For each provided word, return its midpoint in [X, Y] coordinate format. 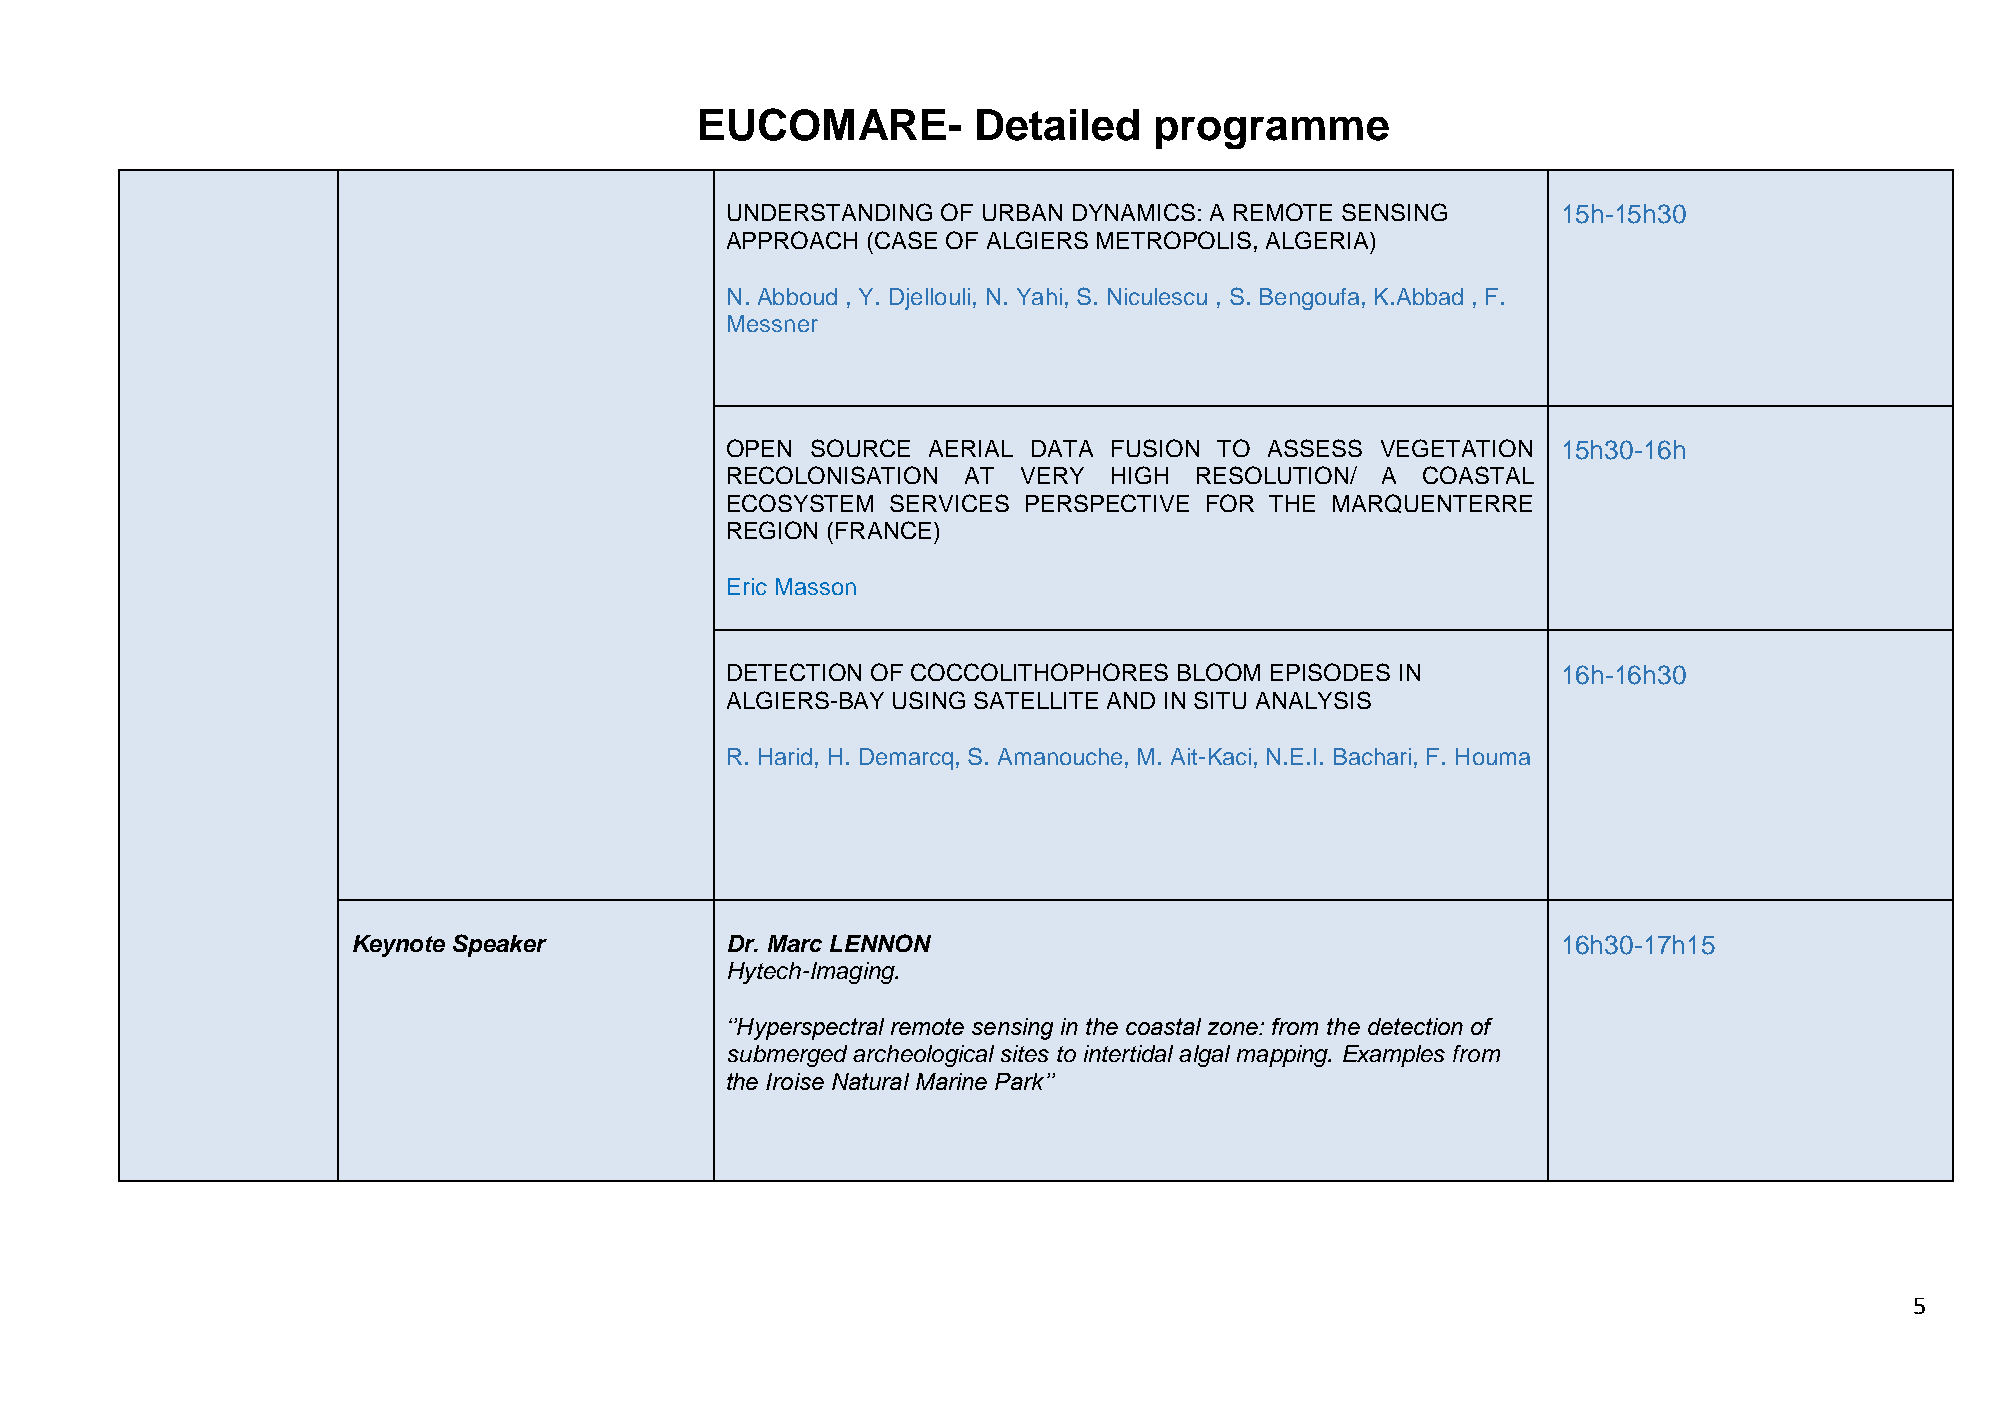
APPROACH [792, 240]
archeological [923, 1056]
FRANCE [883, 530]
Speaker [500, 945]
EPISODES [1330, 672]
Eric [747, 586]
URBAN [1022, 212]
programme [1272, 133]
